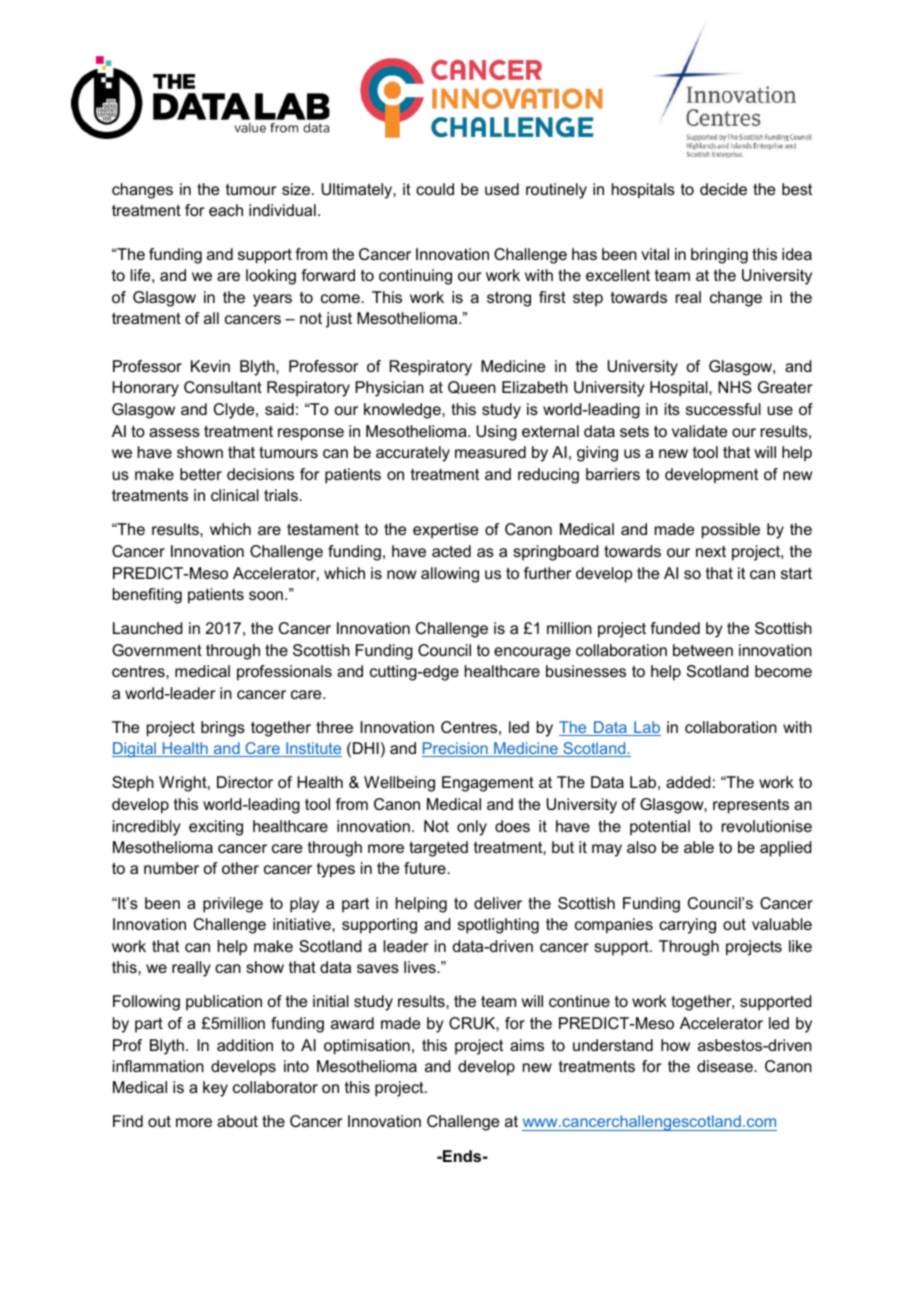 The height and width of the page is (1308, 924). Describe the element at coordinates (226, 210) in the page. I see `each` at that location.
